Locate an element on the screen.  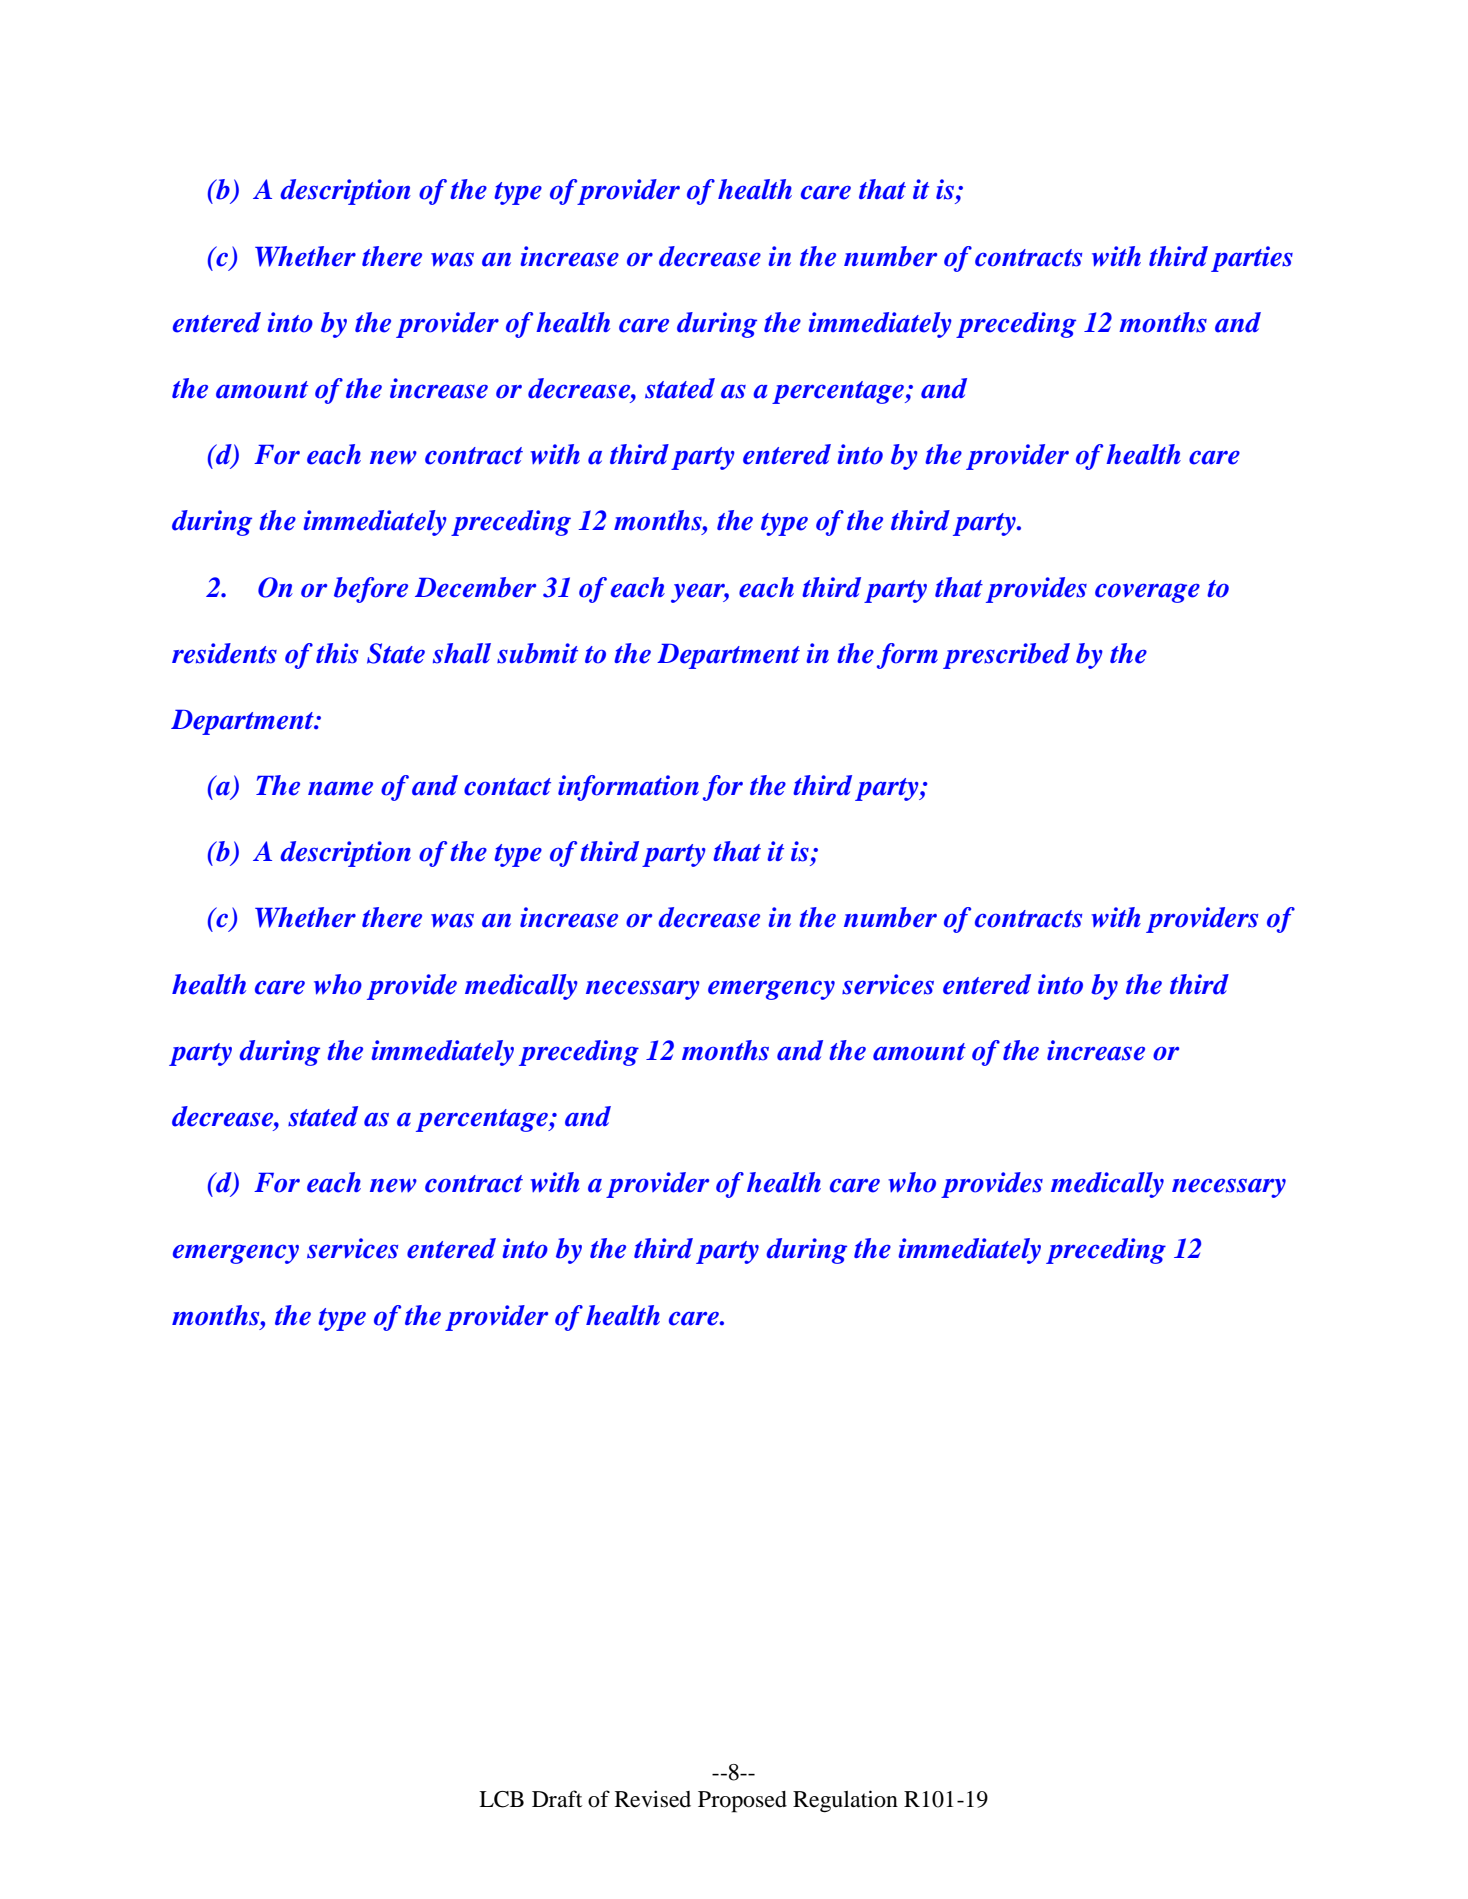
prescribed is located at coordinates (1006, 656).
